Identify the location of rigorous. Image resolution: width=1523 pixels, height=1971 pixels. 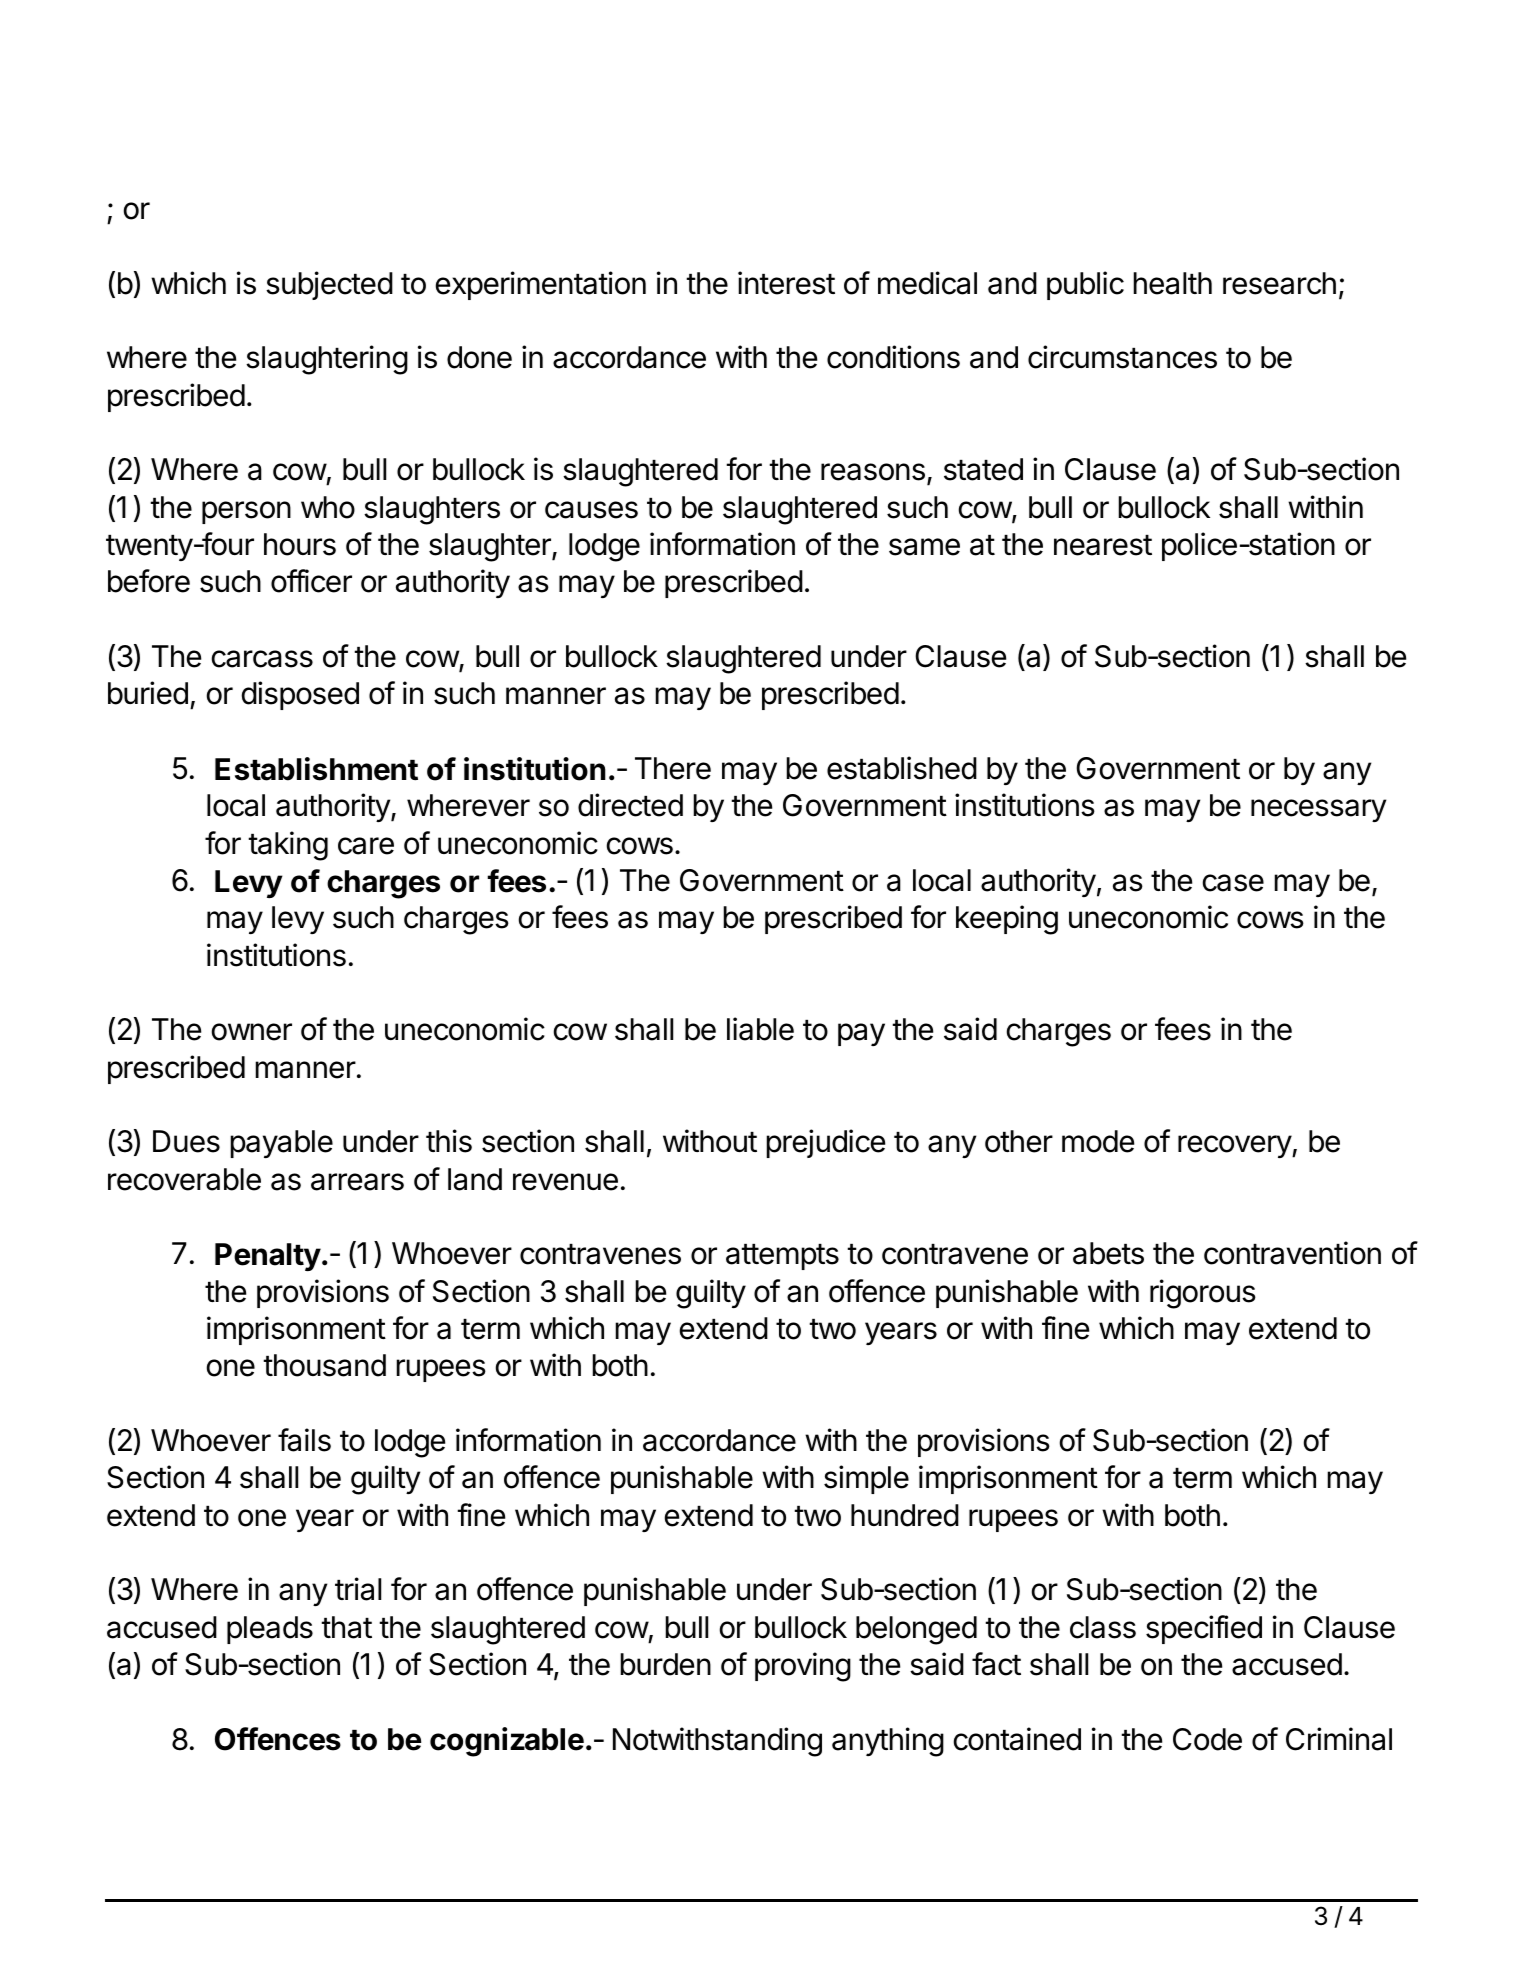
(1203, 1294).
